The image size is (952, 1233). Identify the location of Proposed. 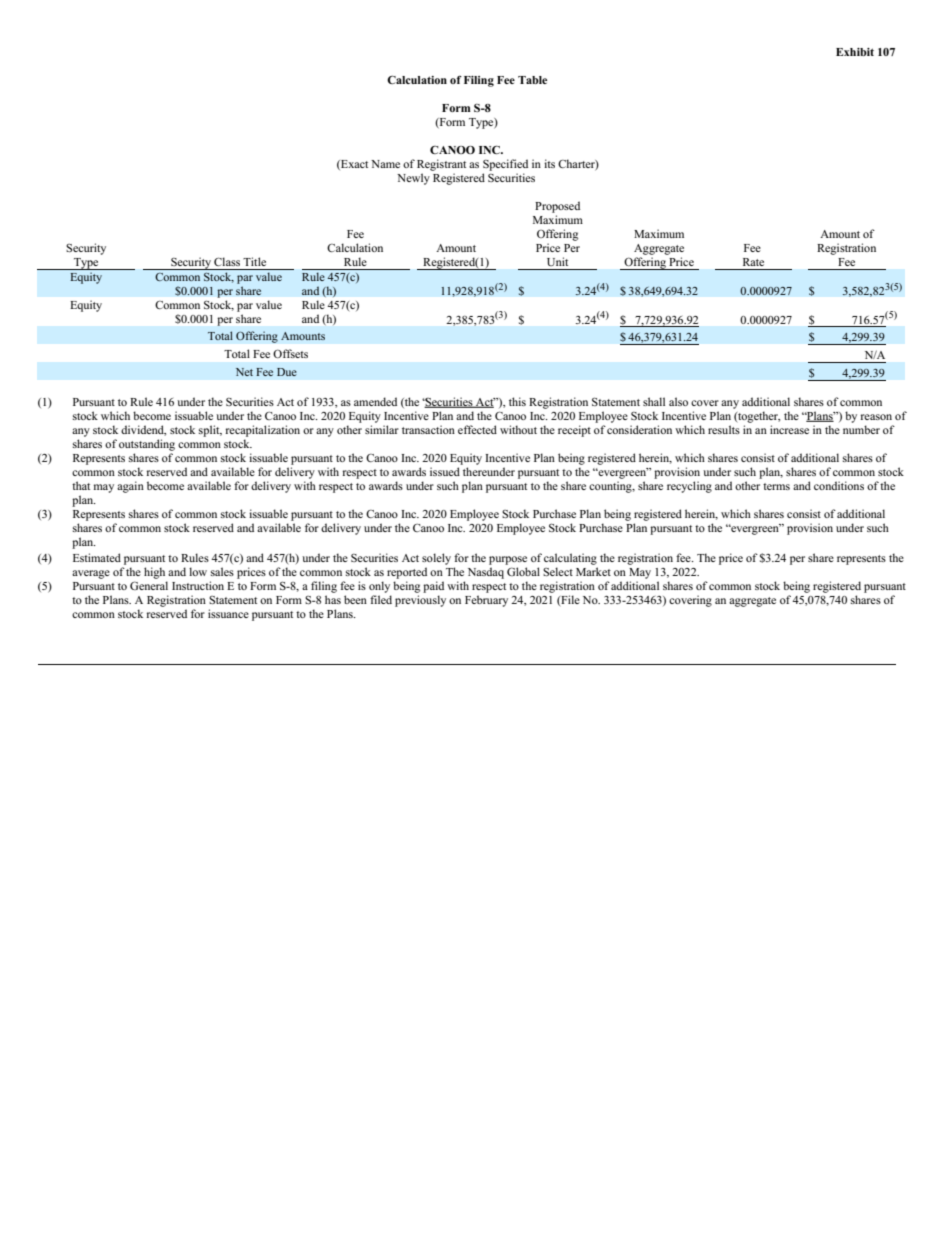
(557, 207).
